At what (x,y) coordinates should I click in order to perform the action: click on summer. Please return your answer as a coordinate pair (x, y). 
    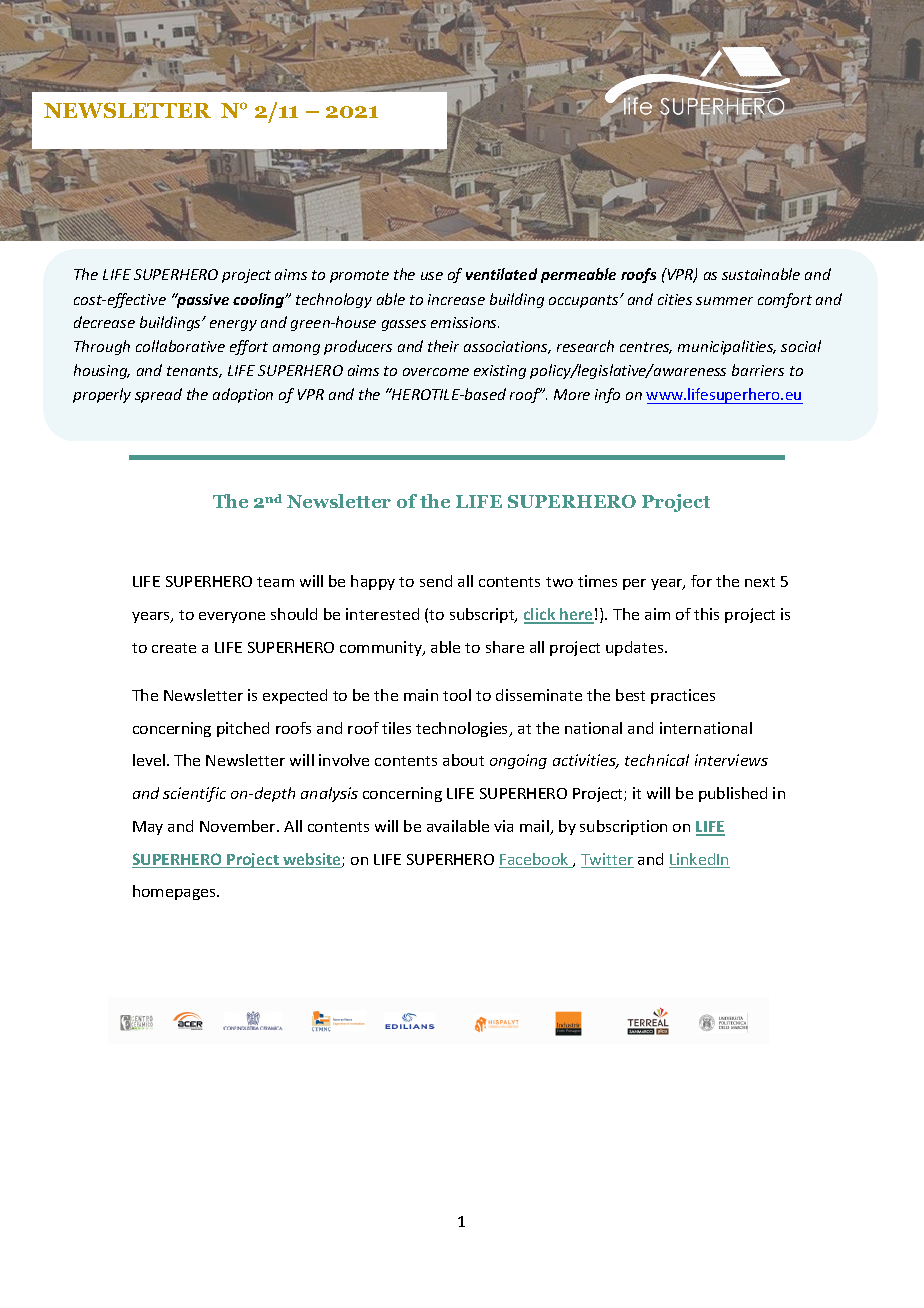
    Looking at the image, I should click on (724, 301).
